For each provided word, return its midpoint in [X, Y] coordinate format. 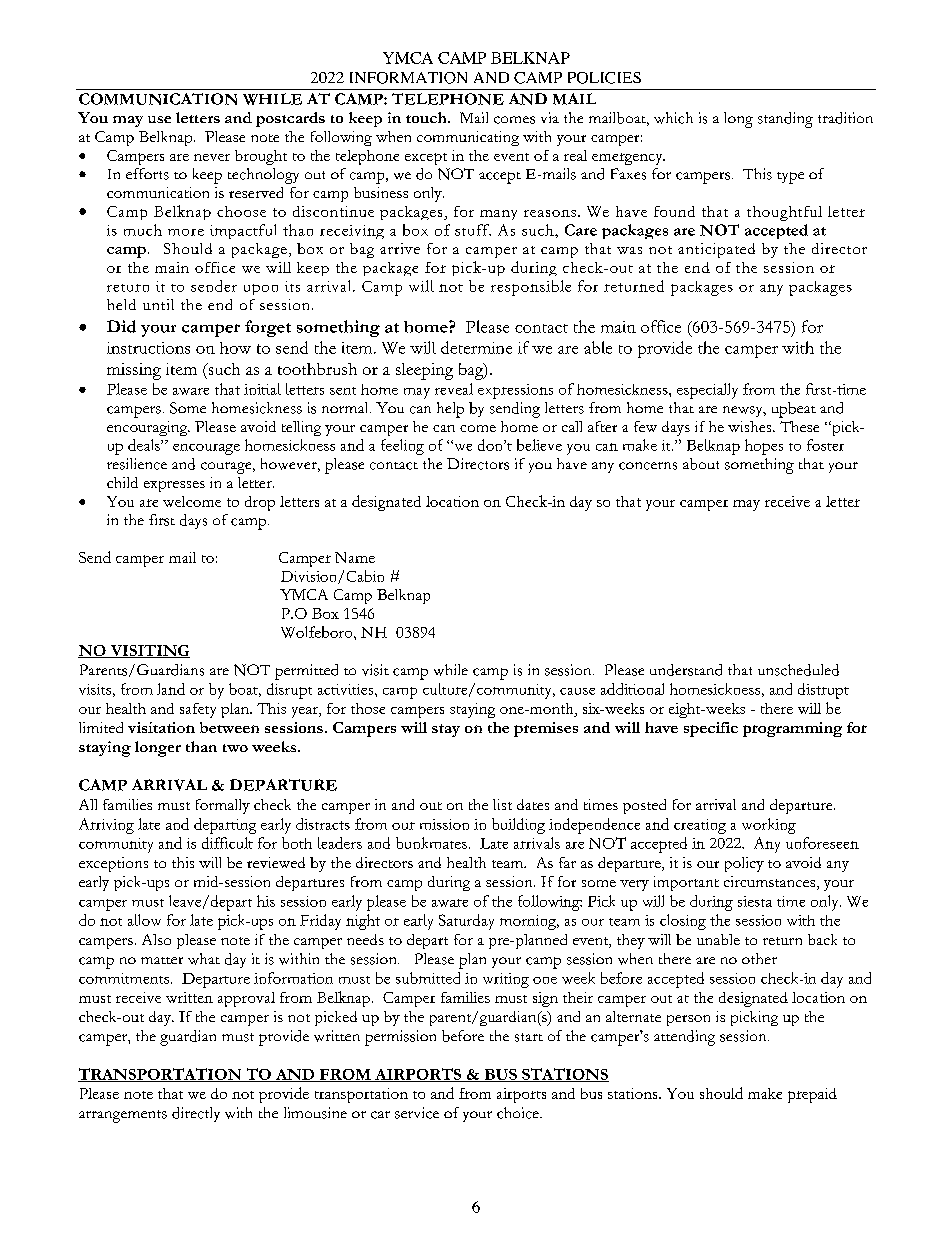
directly [196, 1114]
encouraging [148, 428]
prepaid [812, 1095]
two [235, 748]
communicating [468, 138]
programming [792, 729]
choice [519, 1113]
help [450, 410]
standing [785, 120]
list [502, 804]
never [212, 157]
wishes [751, 426]
